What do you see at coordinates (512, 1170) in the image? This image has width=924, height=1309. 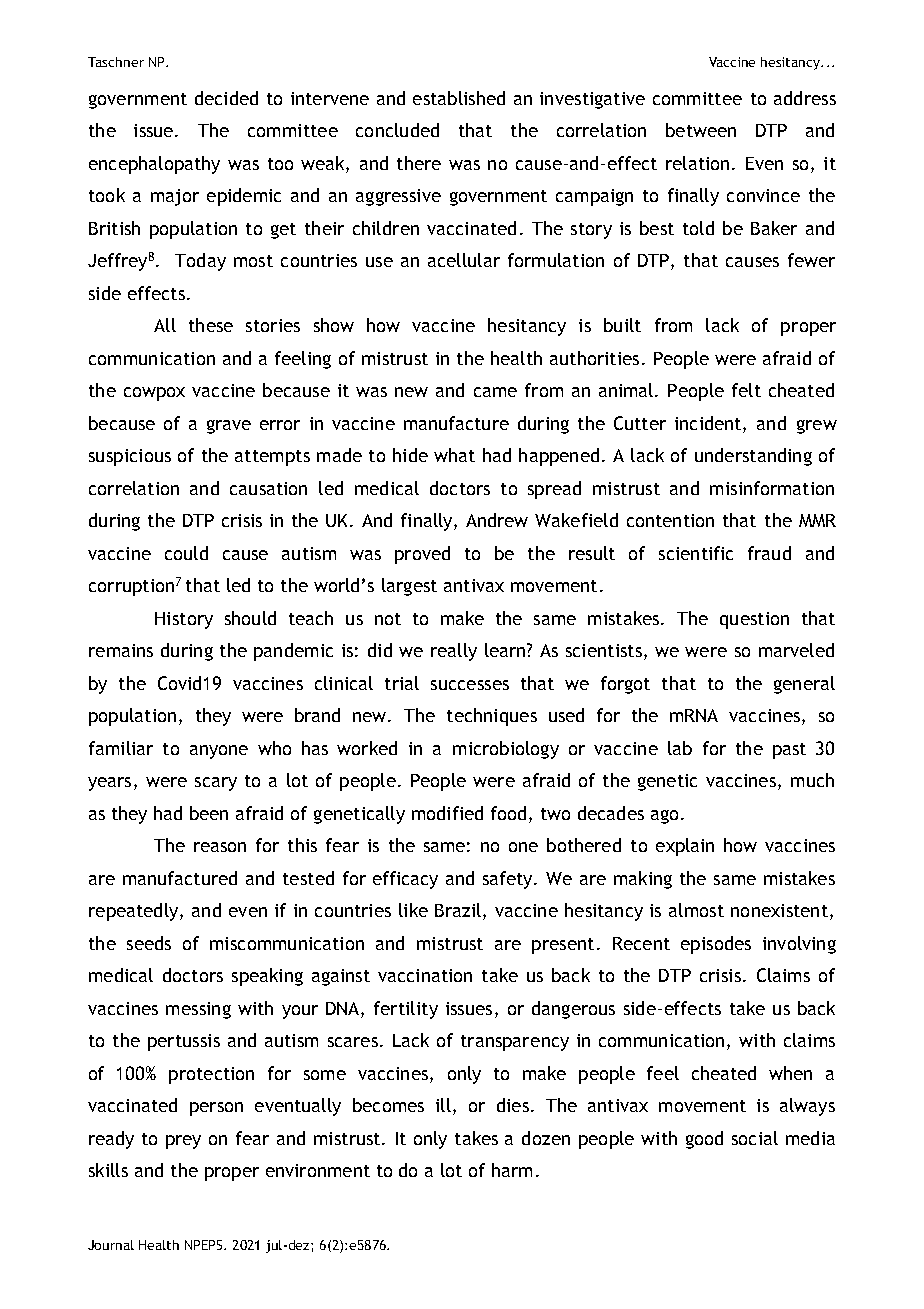 I see `harm` at bounding box center [512, 1170].
